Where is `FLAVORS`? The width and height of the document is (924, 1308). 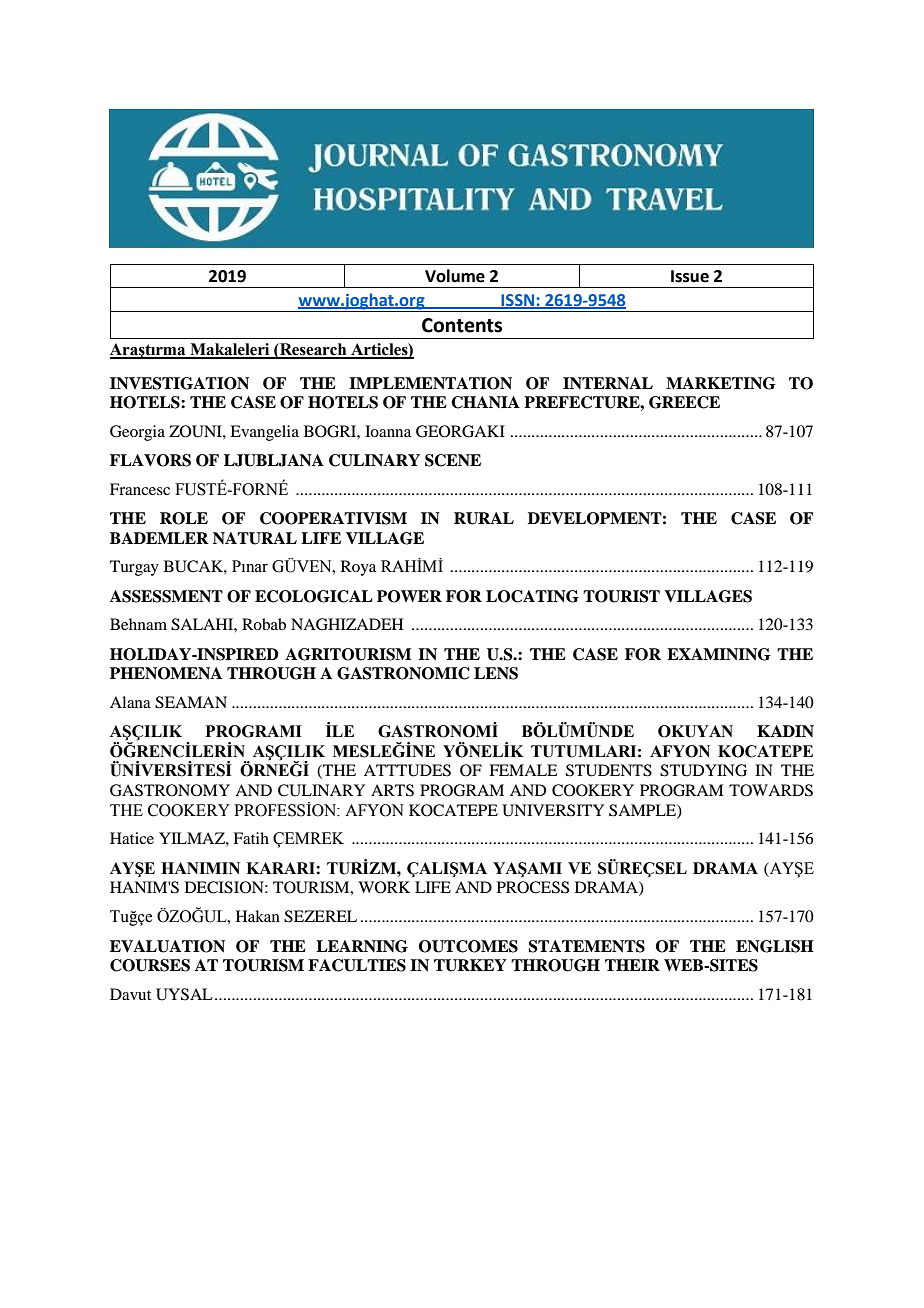 FLAVORS is located at coordinates (150, 460).
